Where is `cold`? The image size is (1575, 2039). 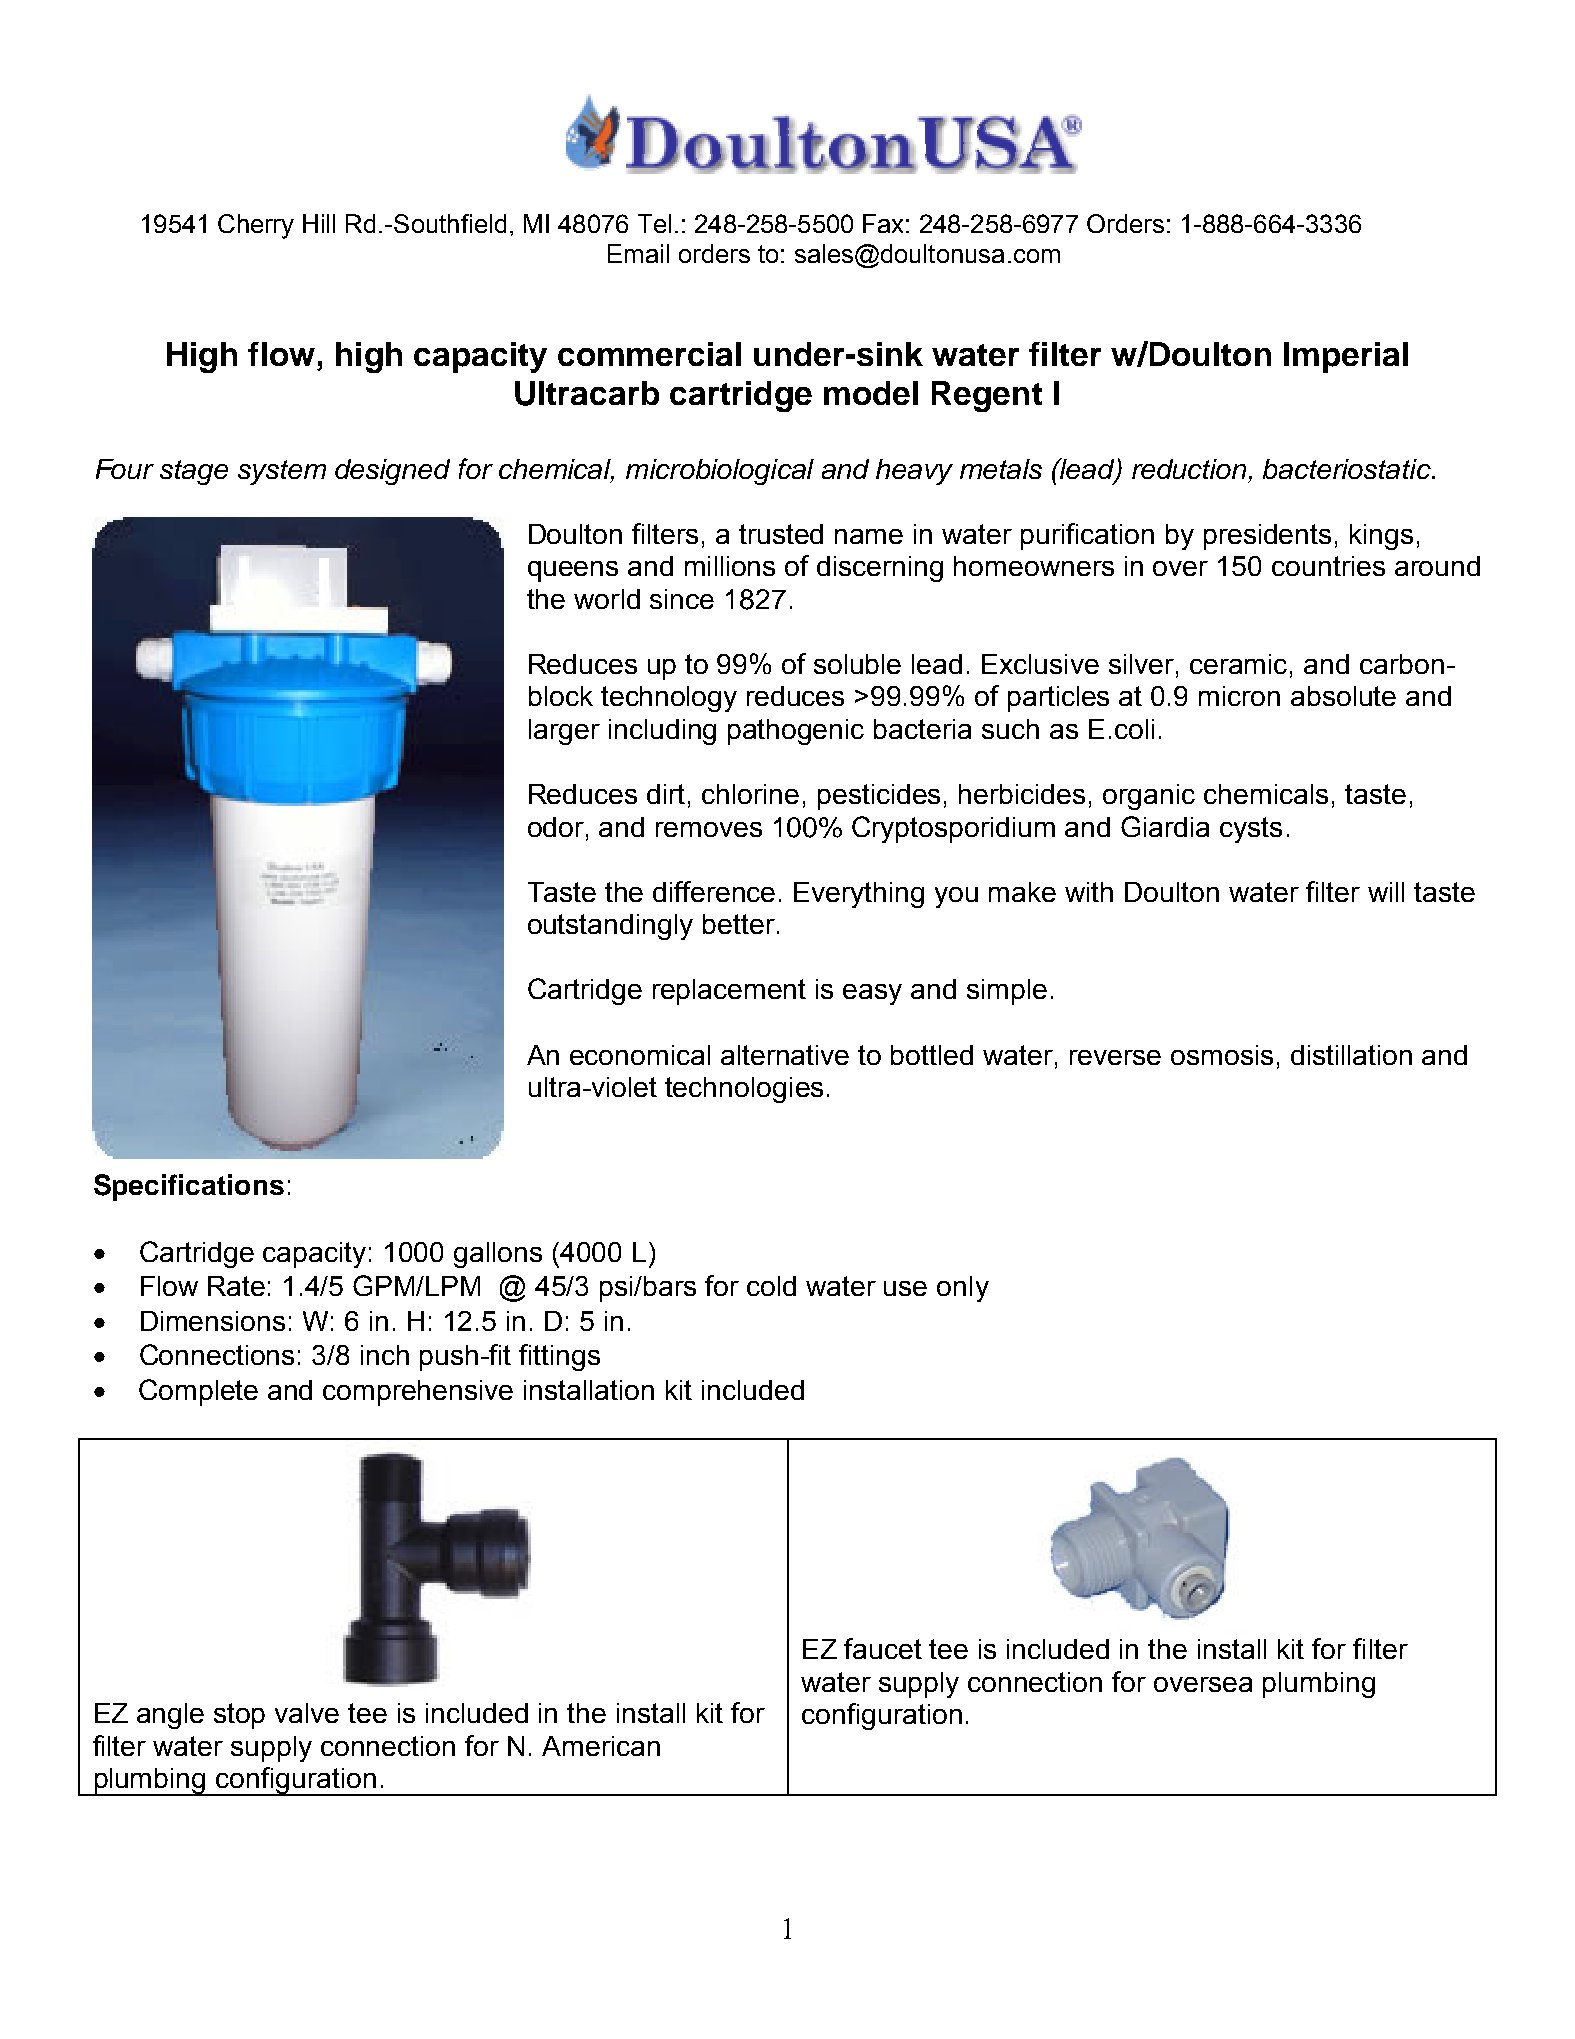
cold is located at coordinates (771, 1286).
